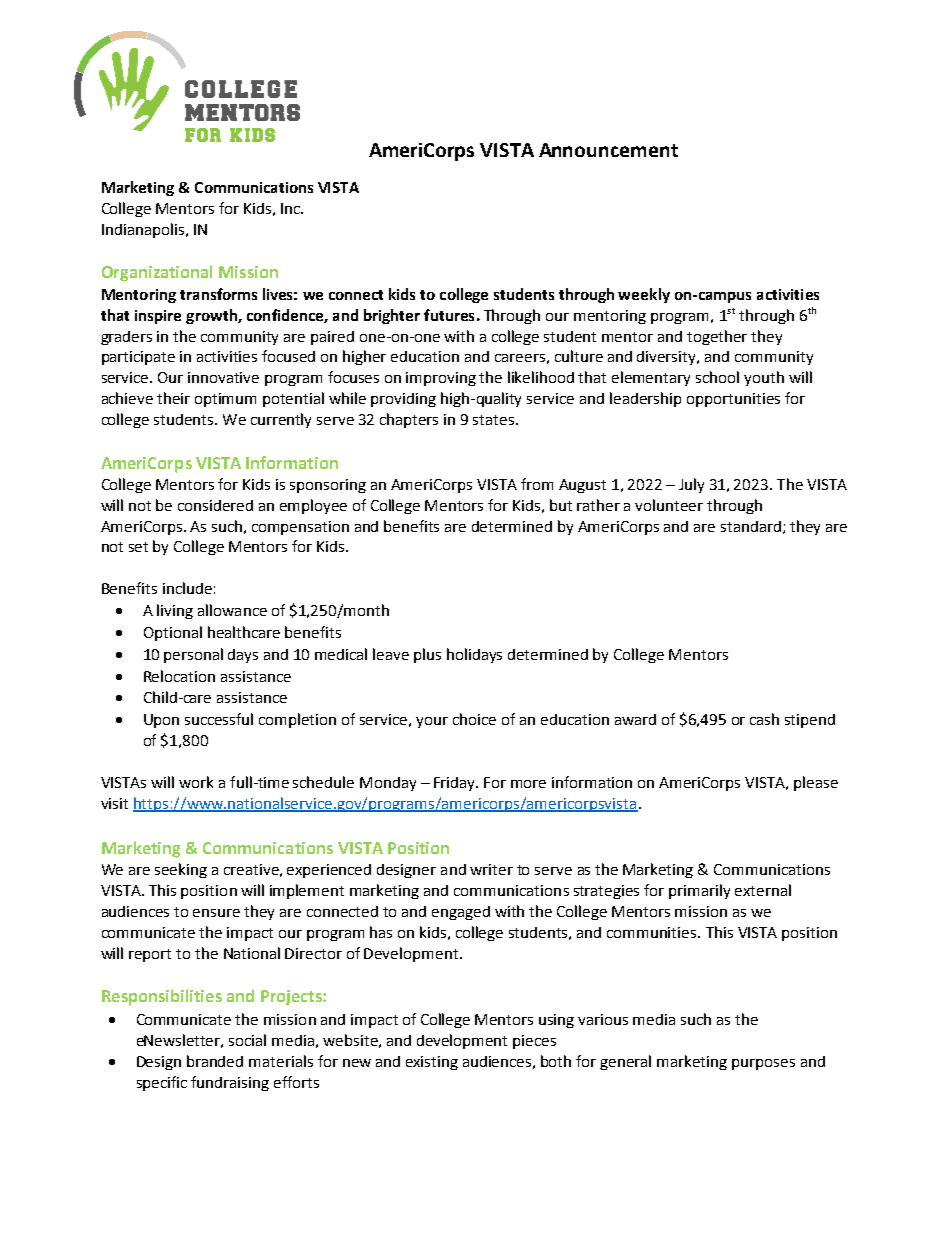 The image size is (952, 1233). What do you see at coordinates (608, 150) in the image?
I see `Announcement` at bounding box center [608, 150].
